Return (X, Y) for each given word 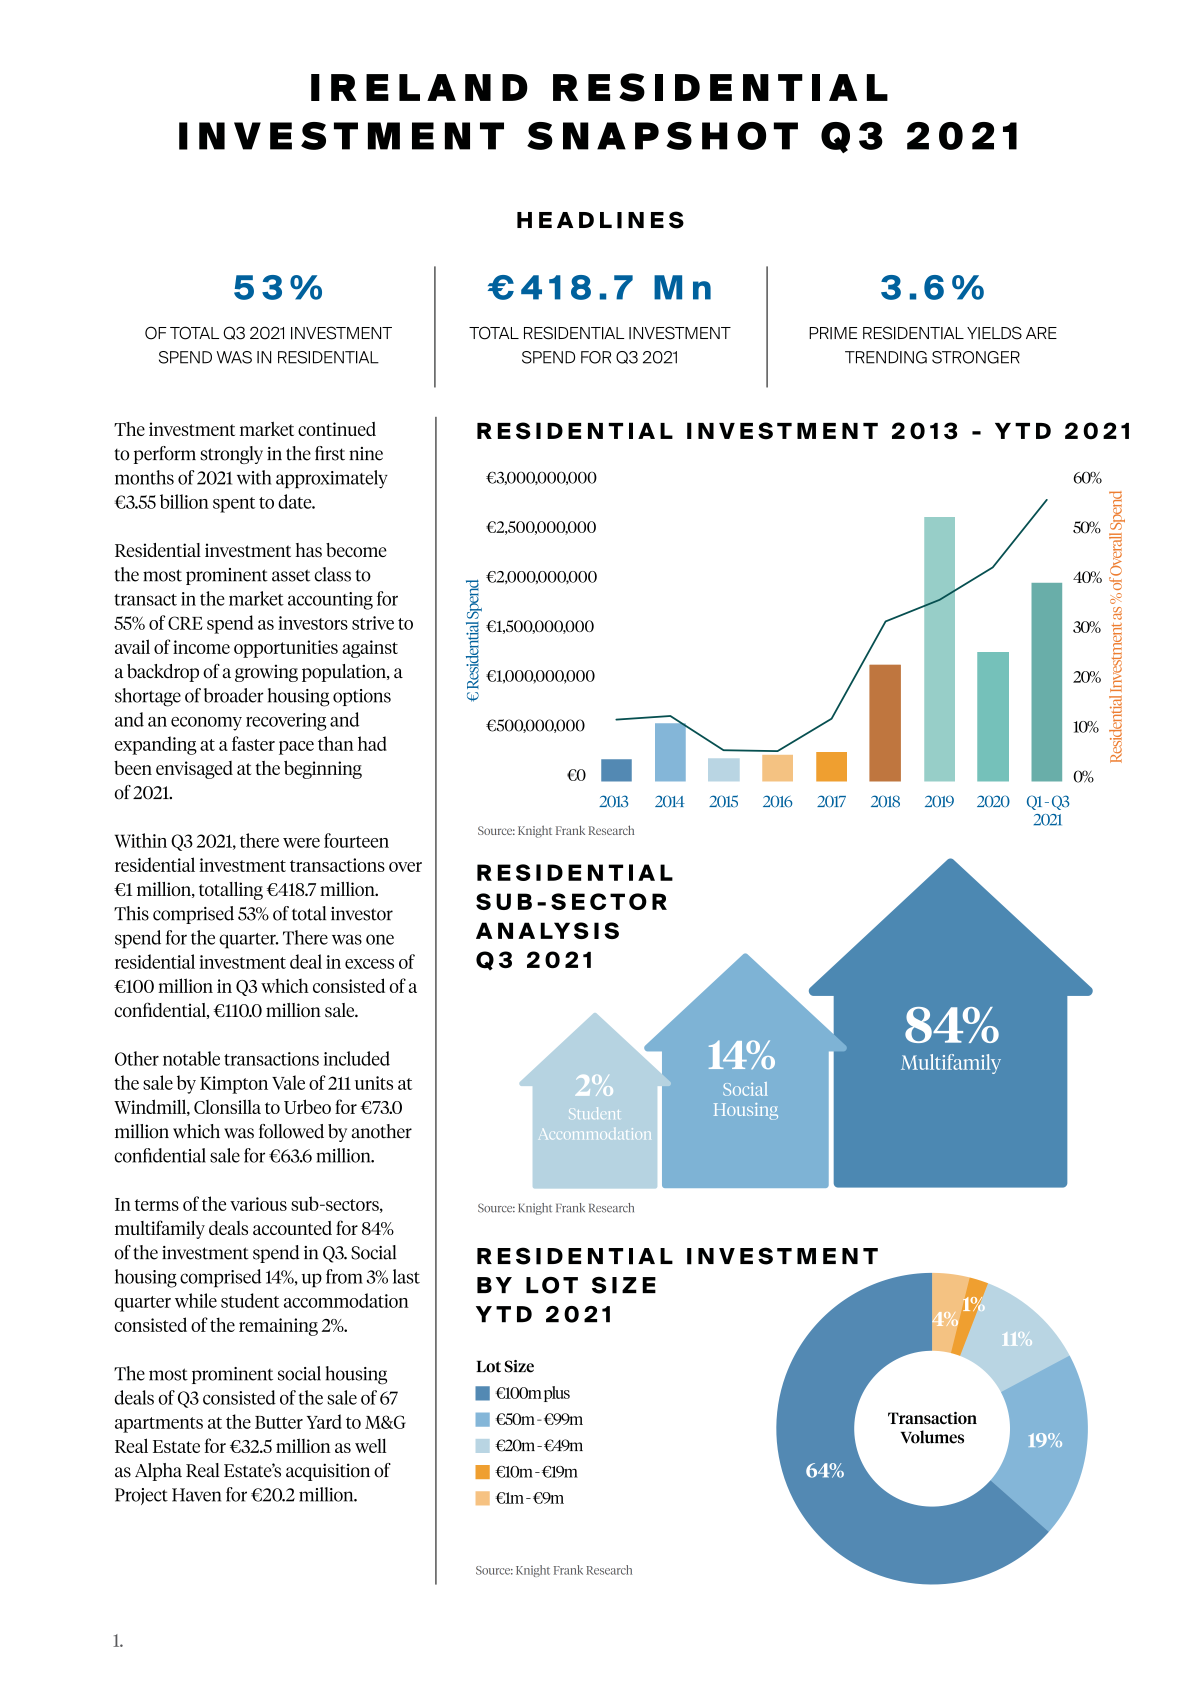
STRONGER (976, 357)
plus (557, 1394)
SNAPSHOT (662, 136)
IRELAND (419, 87)
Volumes (932, 1437)
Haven (196, 1495)
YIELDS (994, 333)
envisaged (194, 770)
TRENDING (886, 357)
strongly (231, 455)
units (374, 1083)
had (372, 743)
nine (366, 454)
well (370, 1445)
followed (291, 1131)
